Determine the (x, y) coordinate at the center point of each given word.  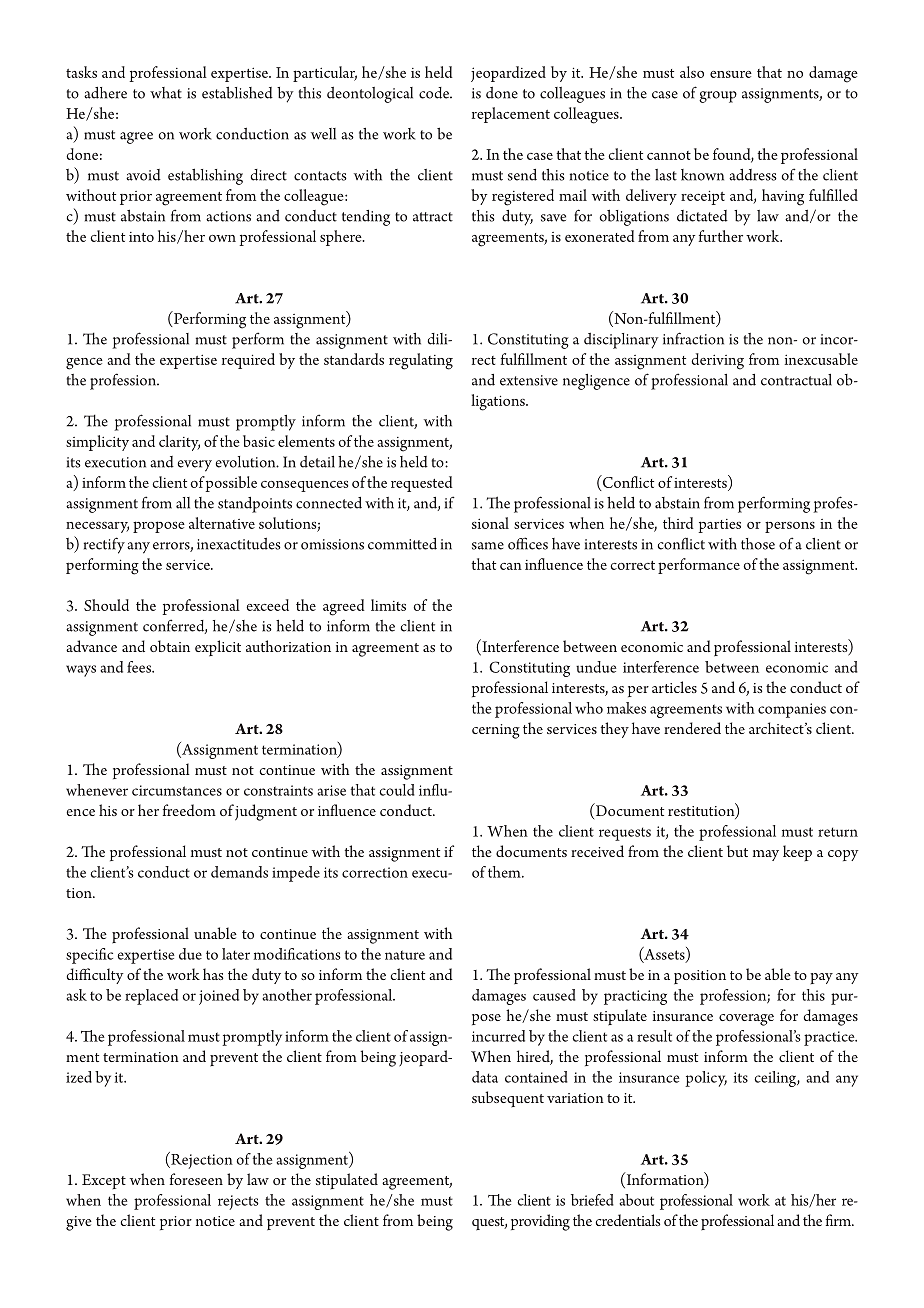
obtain (170, 646)
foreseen (196, 1179)
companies (792, 710)
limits (388, 605)
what (166, 93)
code (435, 93)
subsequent (508, 1099)
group (718, 97)
